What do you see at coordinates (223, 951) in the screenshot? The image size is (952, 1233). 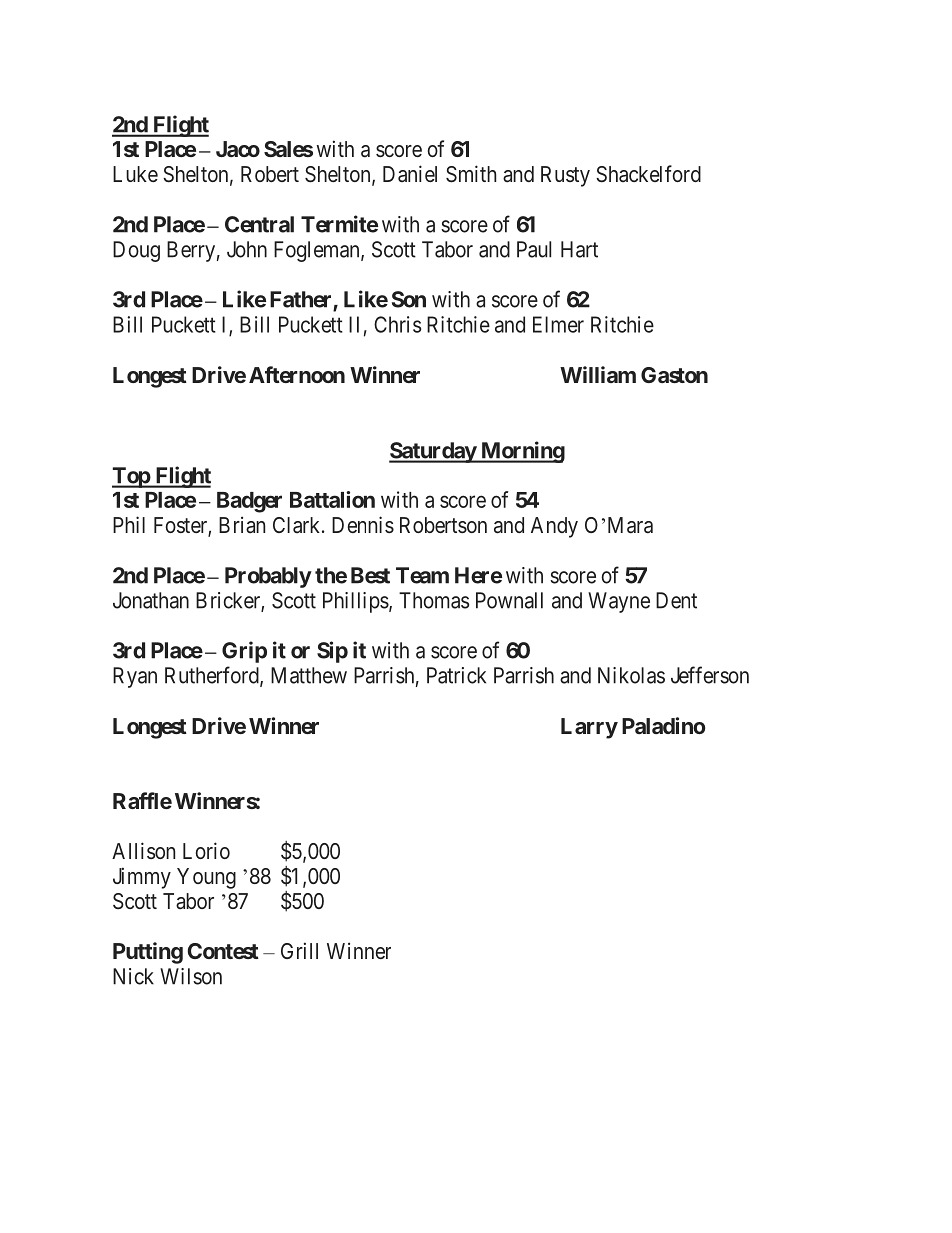 I see `Contest` at bounding box center [223, 951].
